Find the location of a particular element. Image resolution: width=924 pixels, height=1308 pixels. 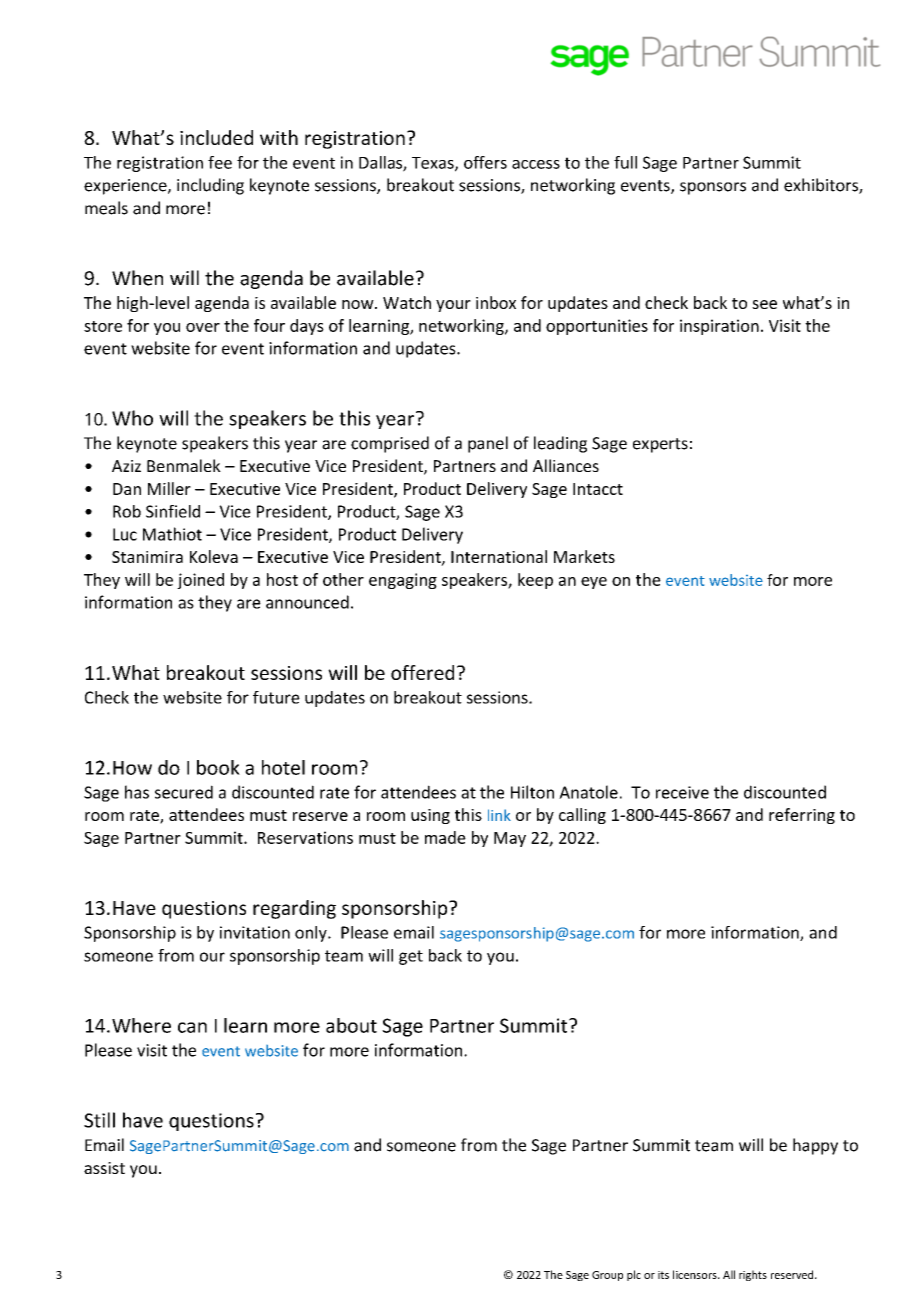

International is located at coordinates (499, 556).
